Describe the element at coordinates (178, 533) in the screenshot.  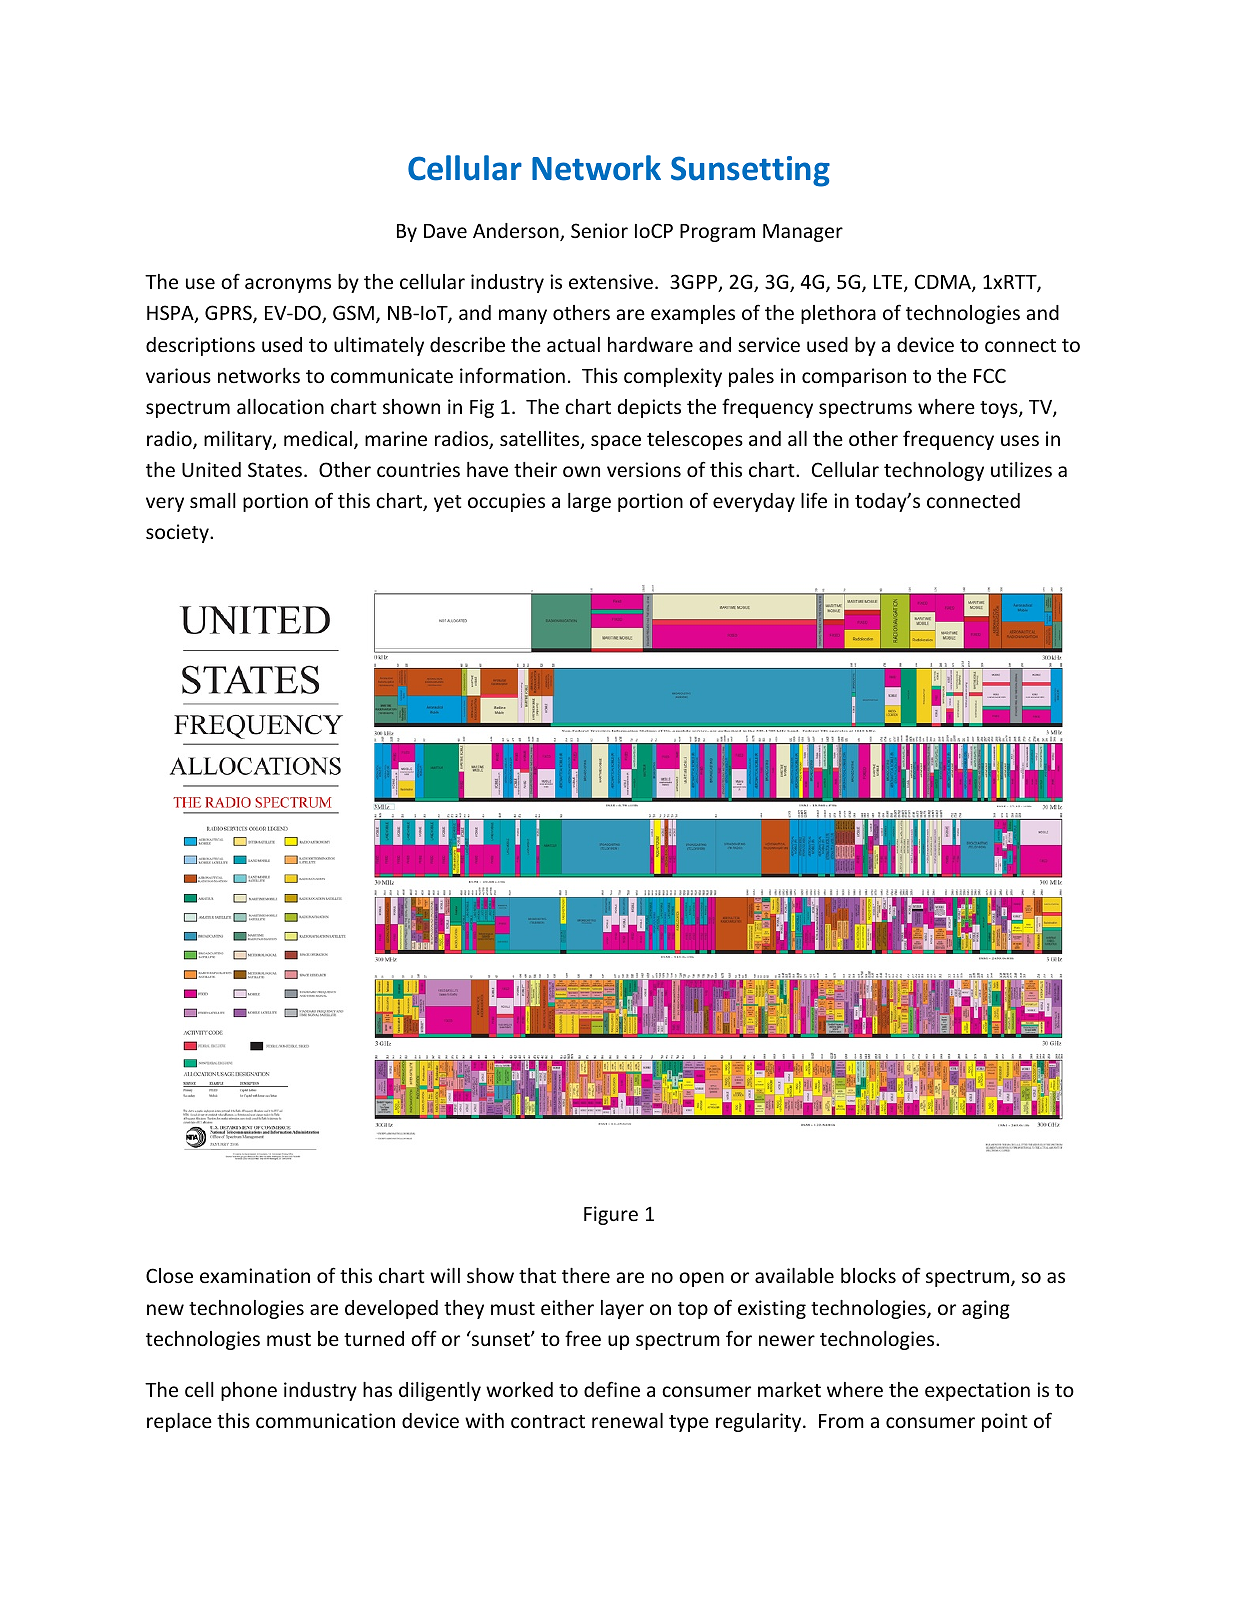
I see `society` at that location.
